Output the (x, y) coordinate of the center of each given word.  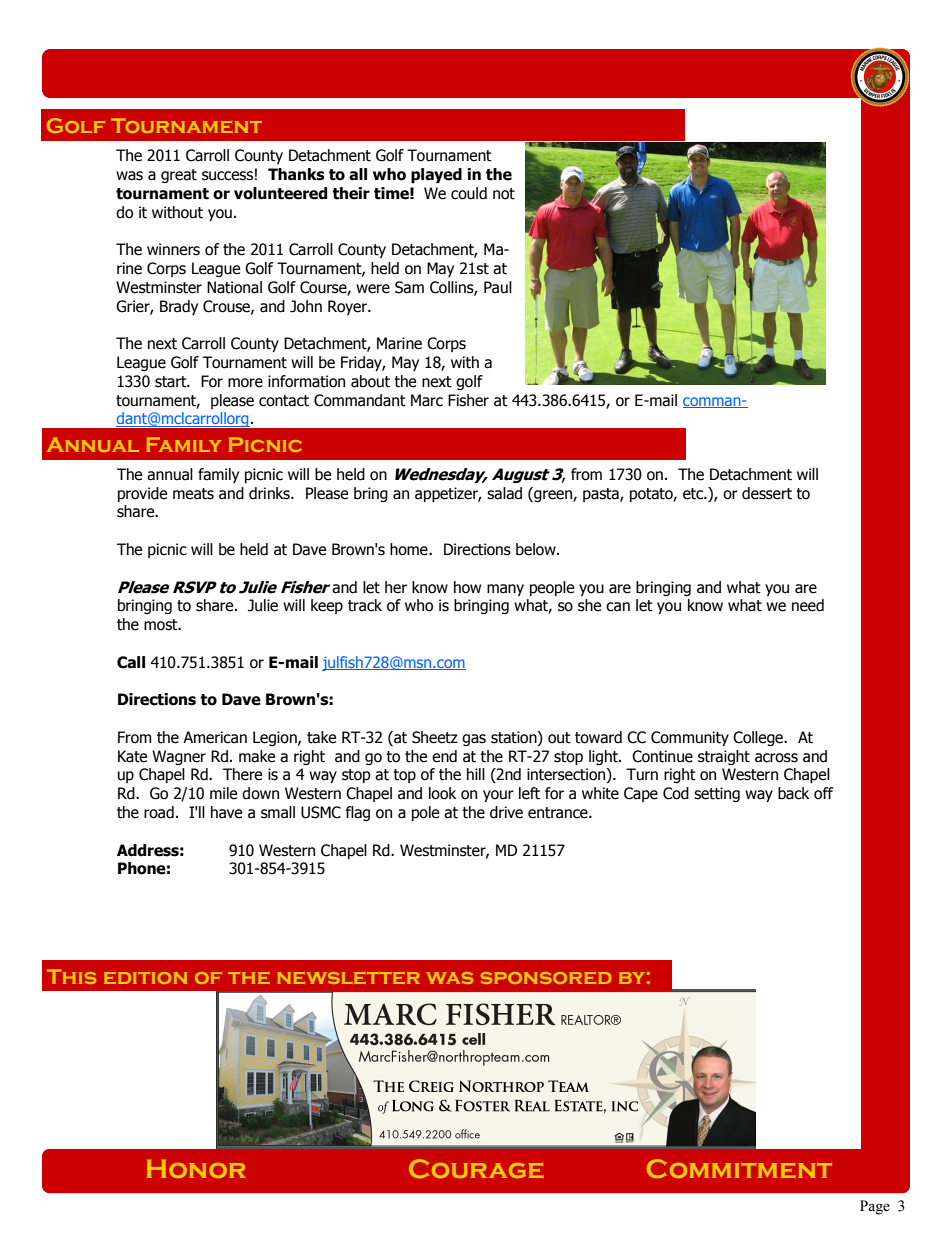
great (179, 176)
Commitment (739, 1168)
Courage (476, 1168)
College (759, 738)
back (793, 793)
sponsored (546, 978)
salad (504, 493)
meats (193, 494)
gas (474, 740)
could (469, 193)
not (504, 194)
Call (131, 662)
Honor (196, 1169)
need (808, 605)
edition (145, 978)
